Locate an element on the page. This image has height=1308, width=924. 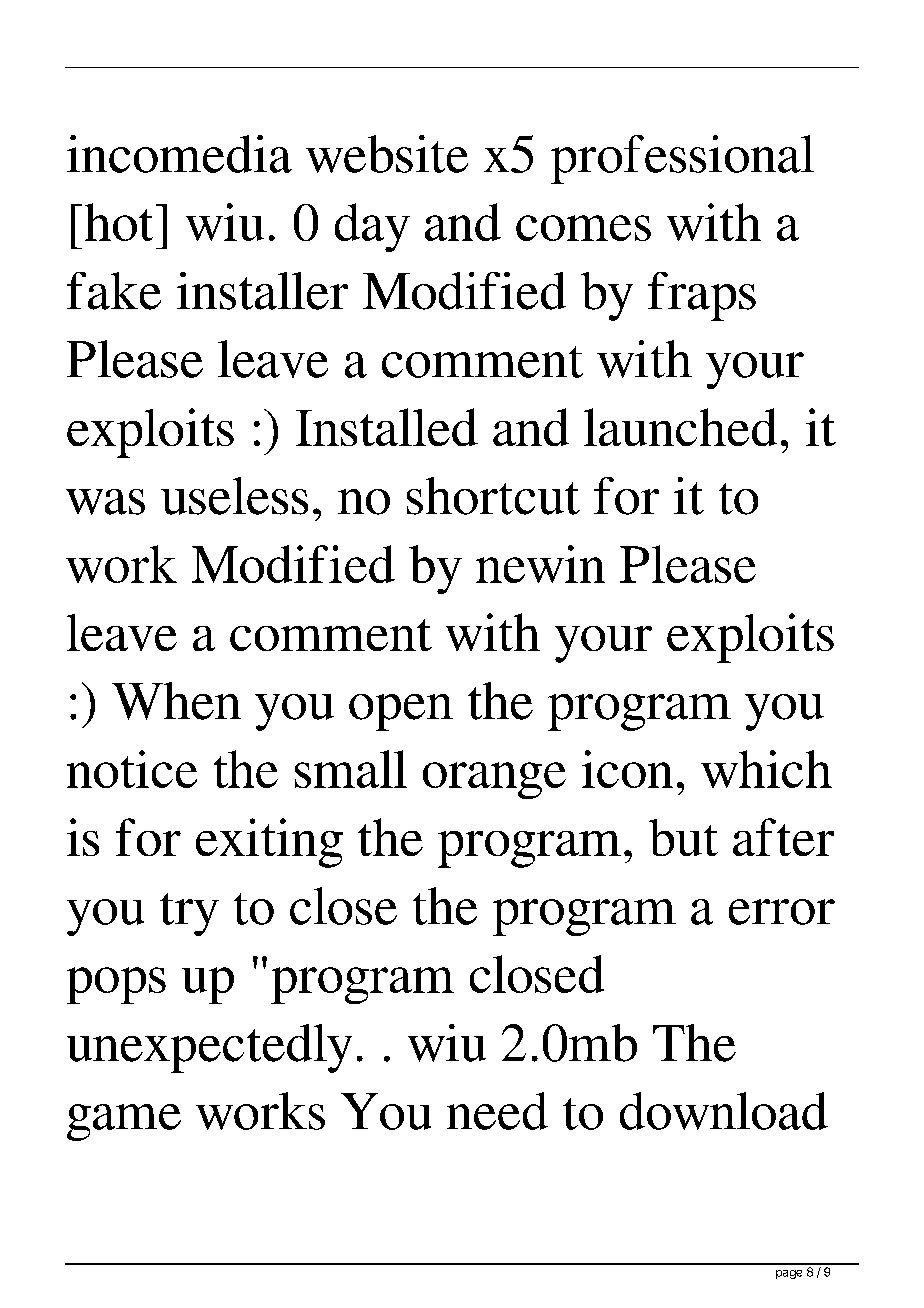
When is located at coordinates (176, 701).
